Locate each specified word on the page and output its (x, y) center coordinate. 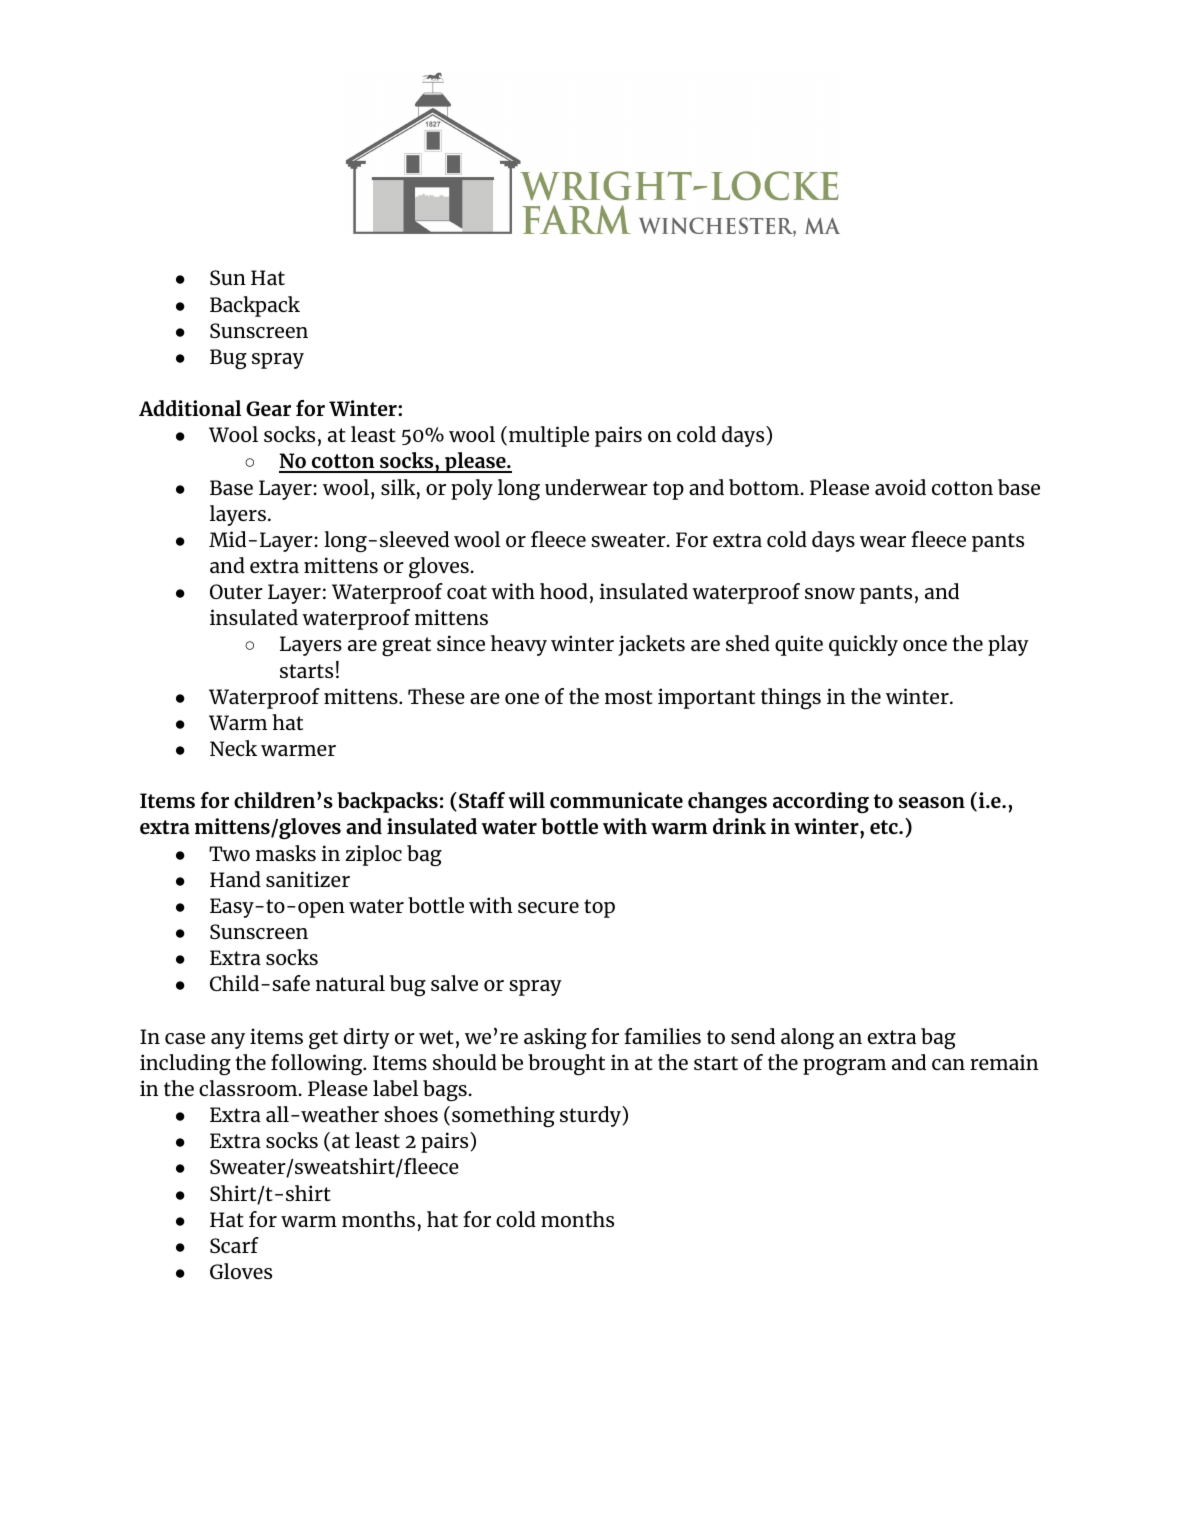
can (948, 1064)
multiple (549, 436)
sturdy (591, 1116)
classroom (249, 1088)
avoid (900, 487)
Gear (268, 408)
